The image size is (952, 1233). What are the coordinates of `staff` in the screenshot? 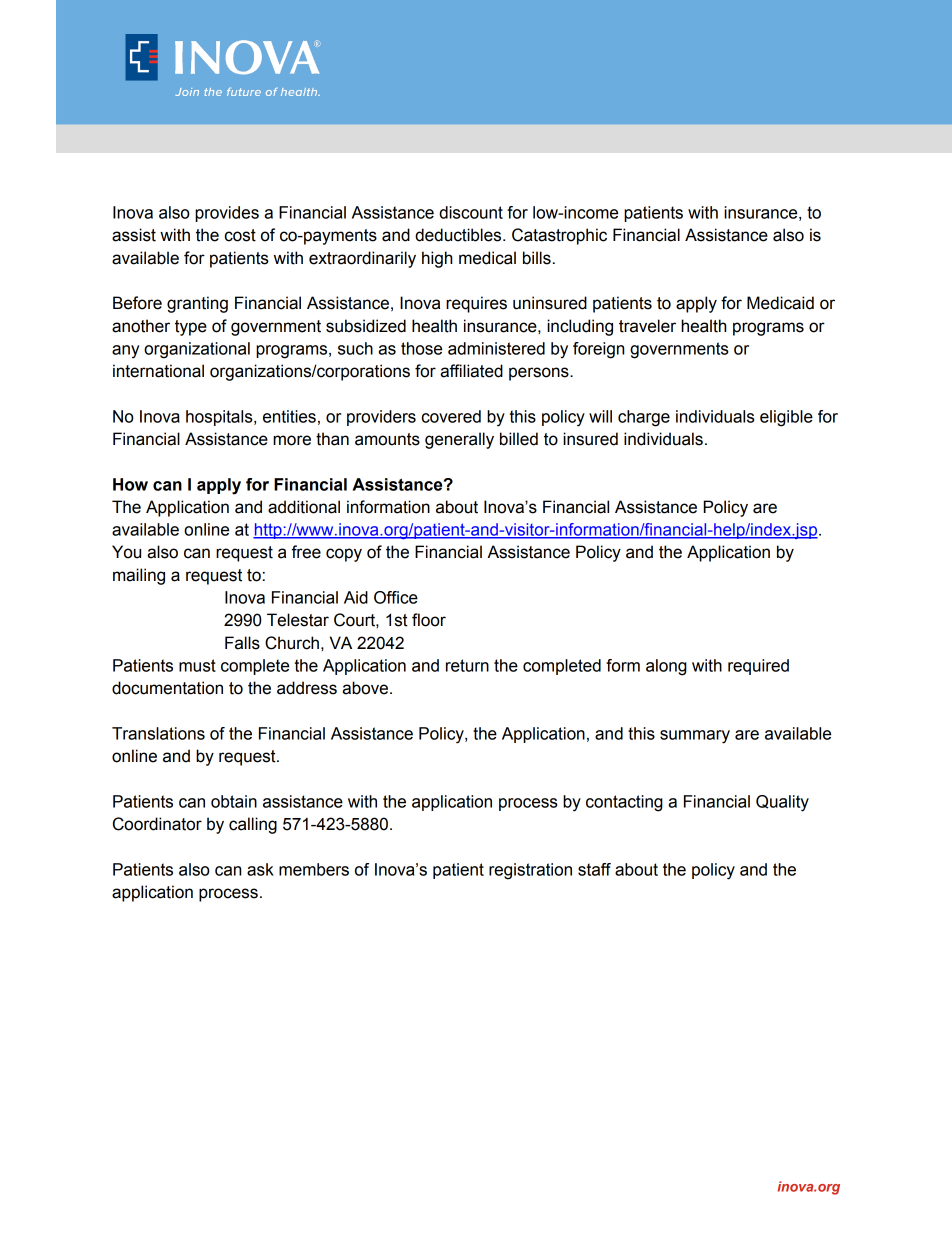 It's located at (594, 869).
